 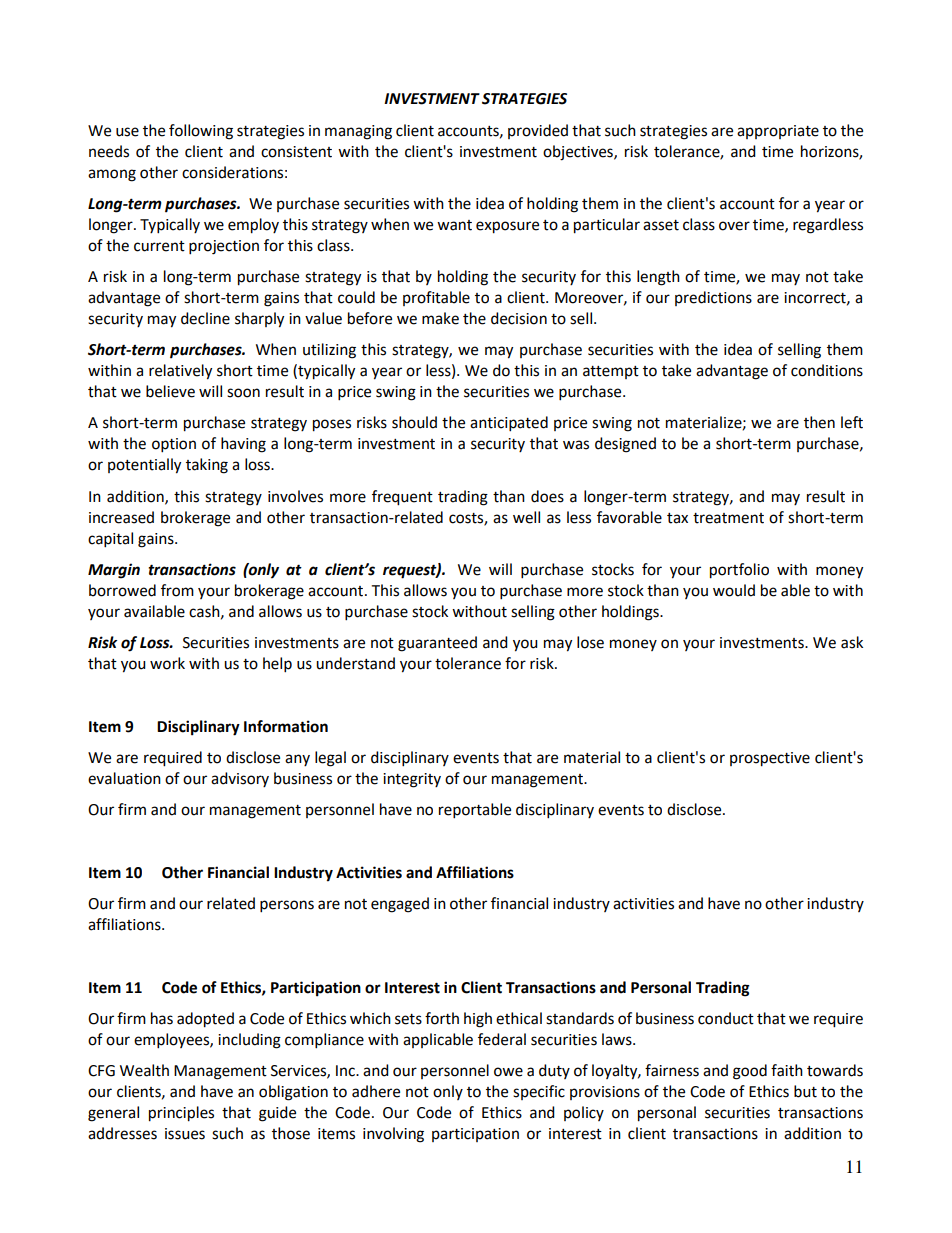 I want to click on work, so click(x=167, y=663).
